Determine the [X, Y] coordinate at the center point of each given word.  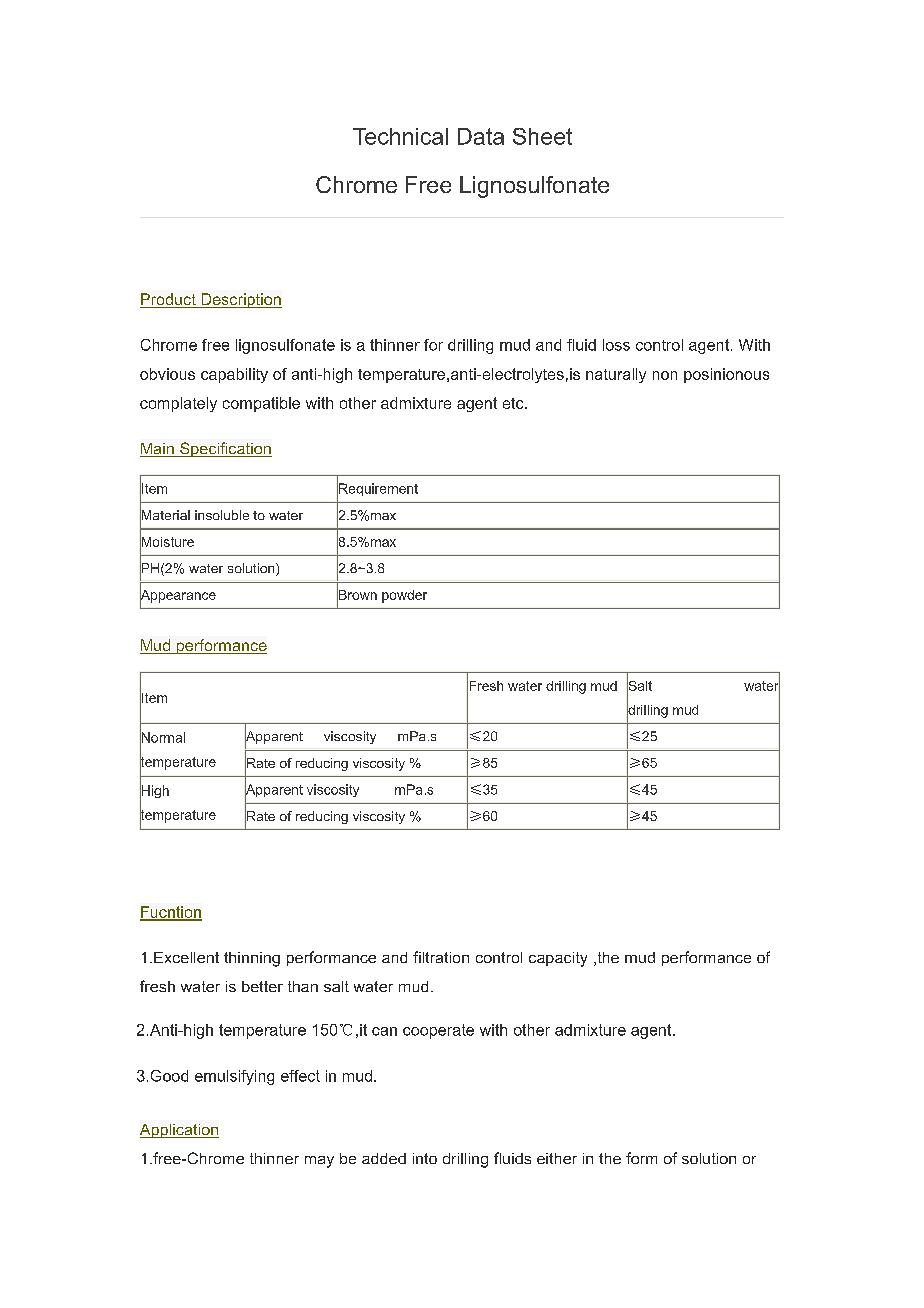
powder [404, 596]
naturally [616, 375]
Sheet [542, 136]
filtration [441, 957]
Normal [162, 737]
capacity [558, 959]
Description [240, 300]
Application [179, 1131]
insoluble [222, 515]
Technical [400, 136]
